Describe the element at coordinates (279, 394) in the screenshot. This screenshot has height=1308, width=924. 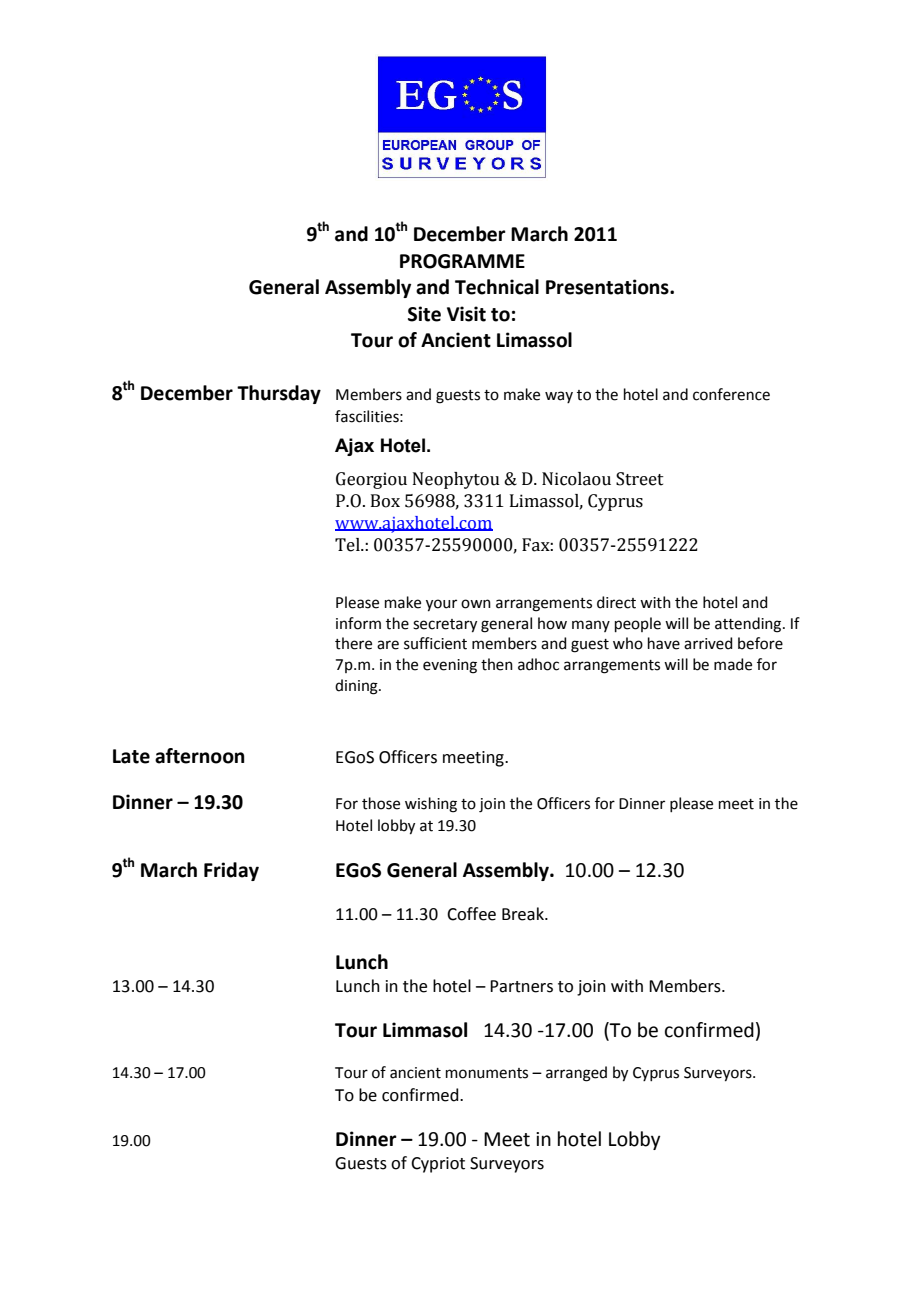
I see `Thursday` at that location.
